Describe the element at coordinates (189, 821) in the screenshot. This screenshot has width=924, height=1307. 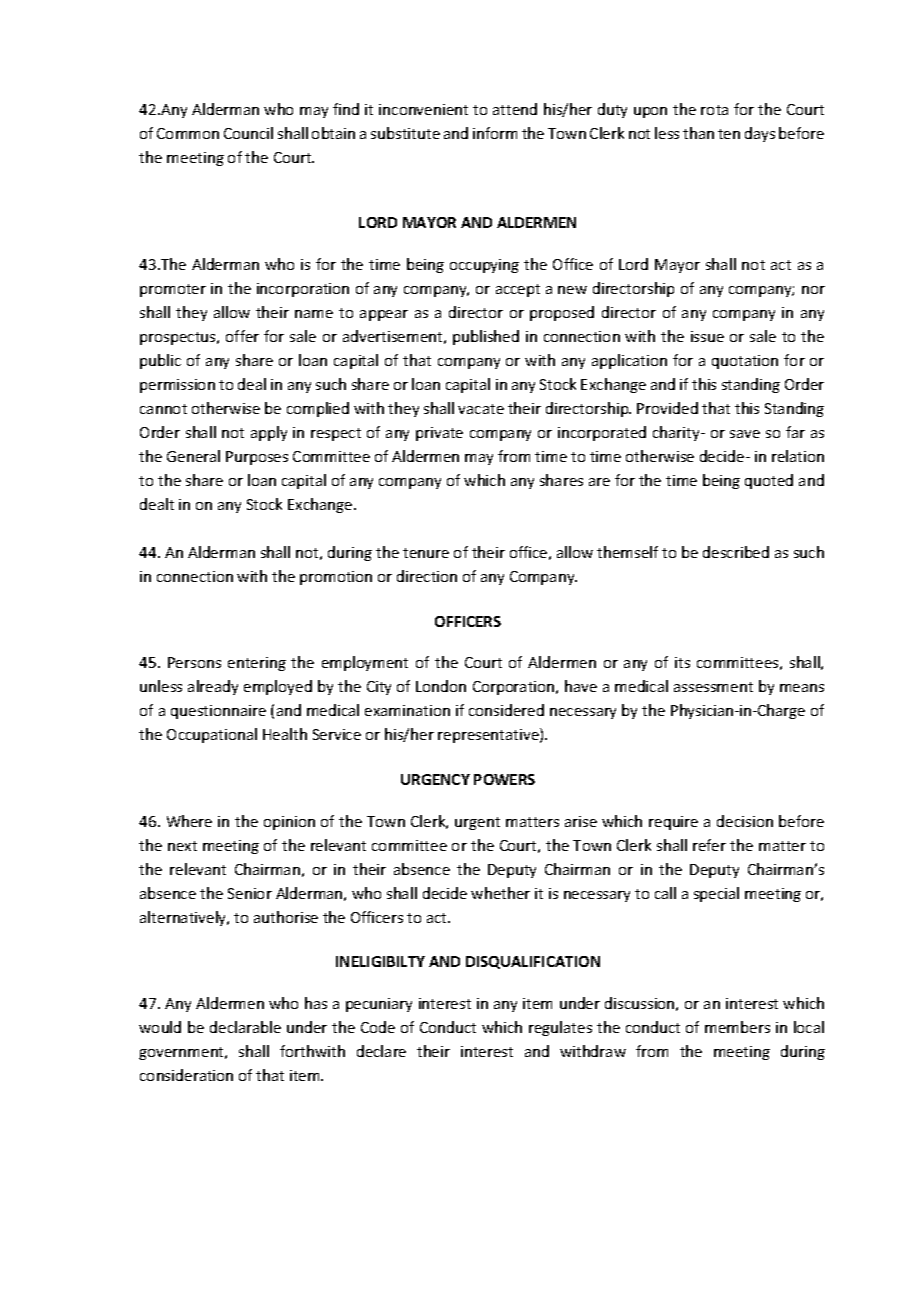
I see `Where` at that location.
